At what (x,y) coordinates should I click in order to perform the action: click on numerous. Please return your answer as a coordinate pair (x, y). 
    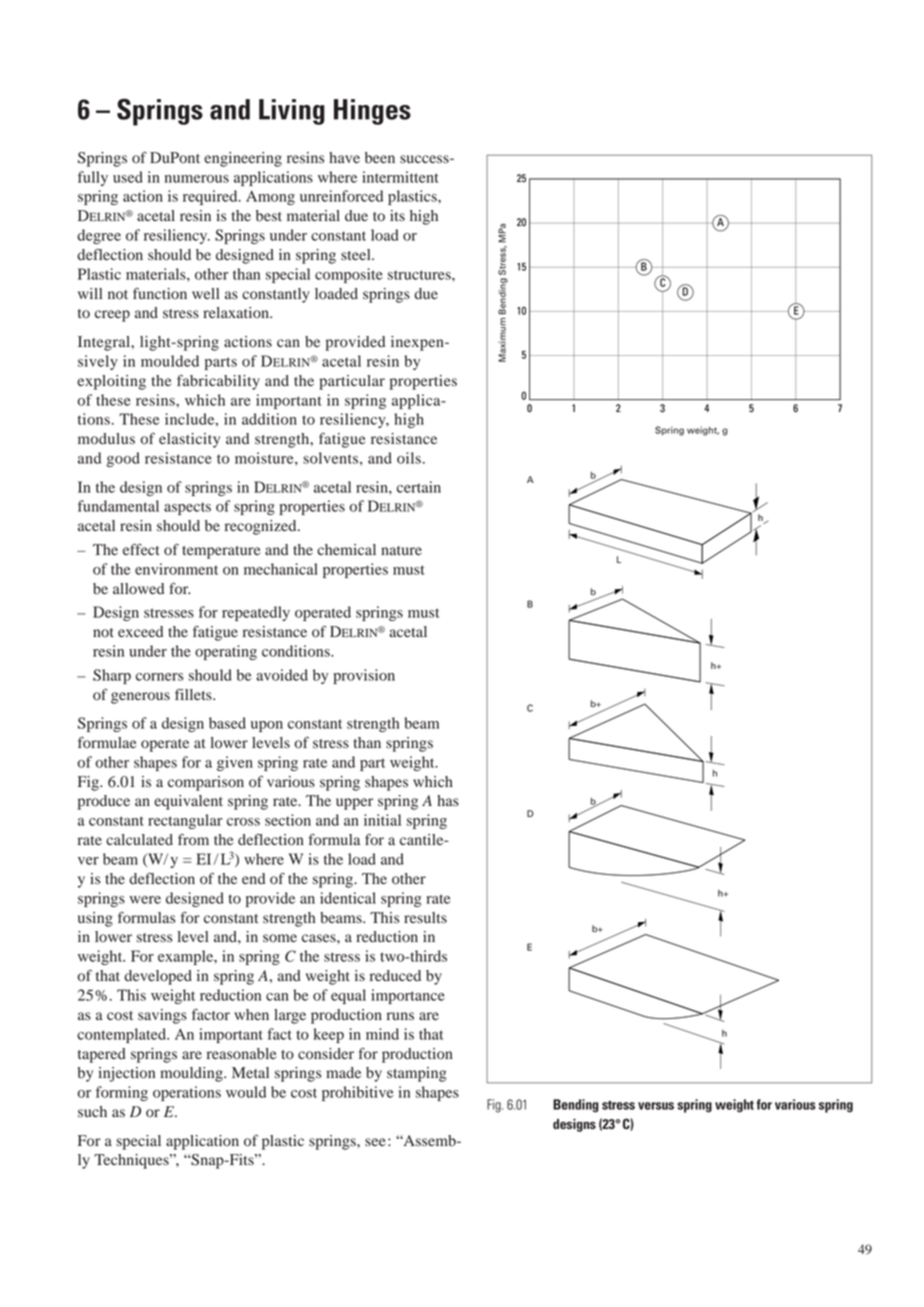
    Looking at the image, I should click on (197, 179).
